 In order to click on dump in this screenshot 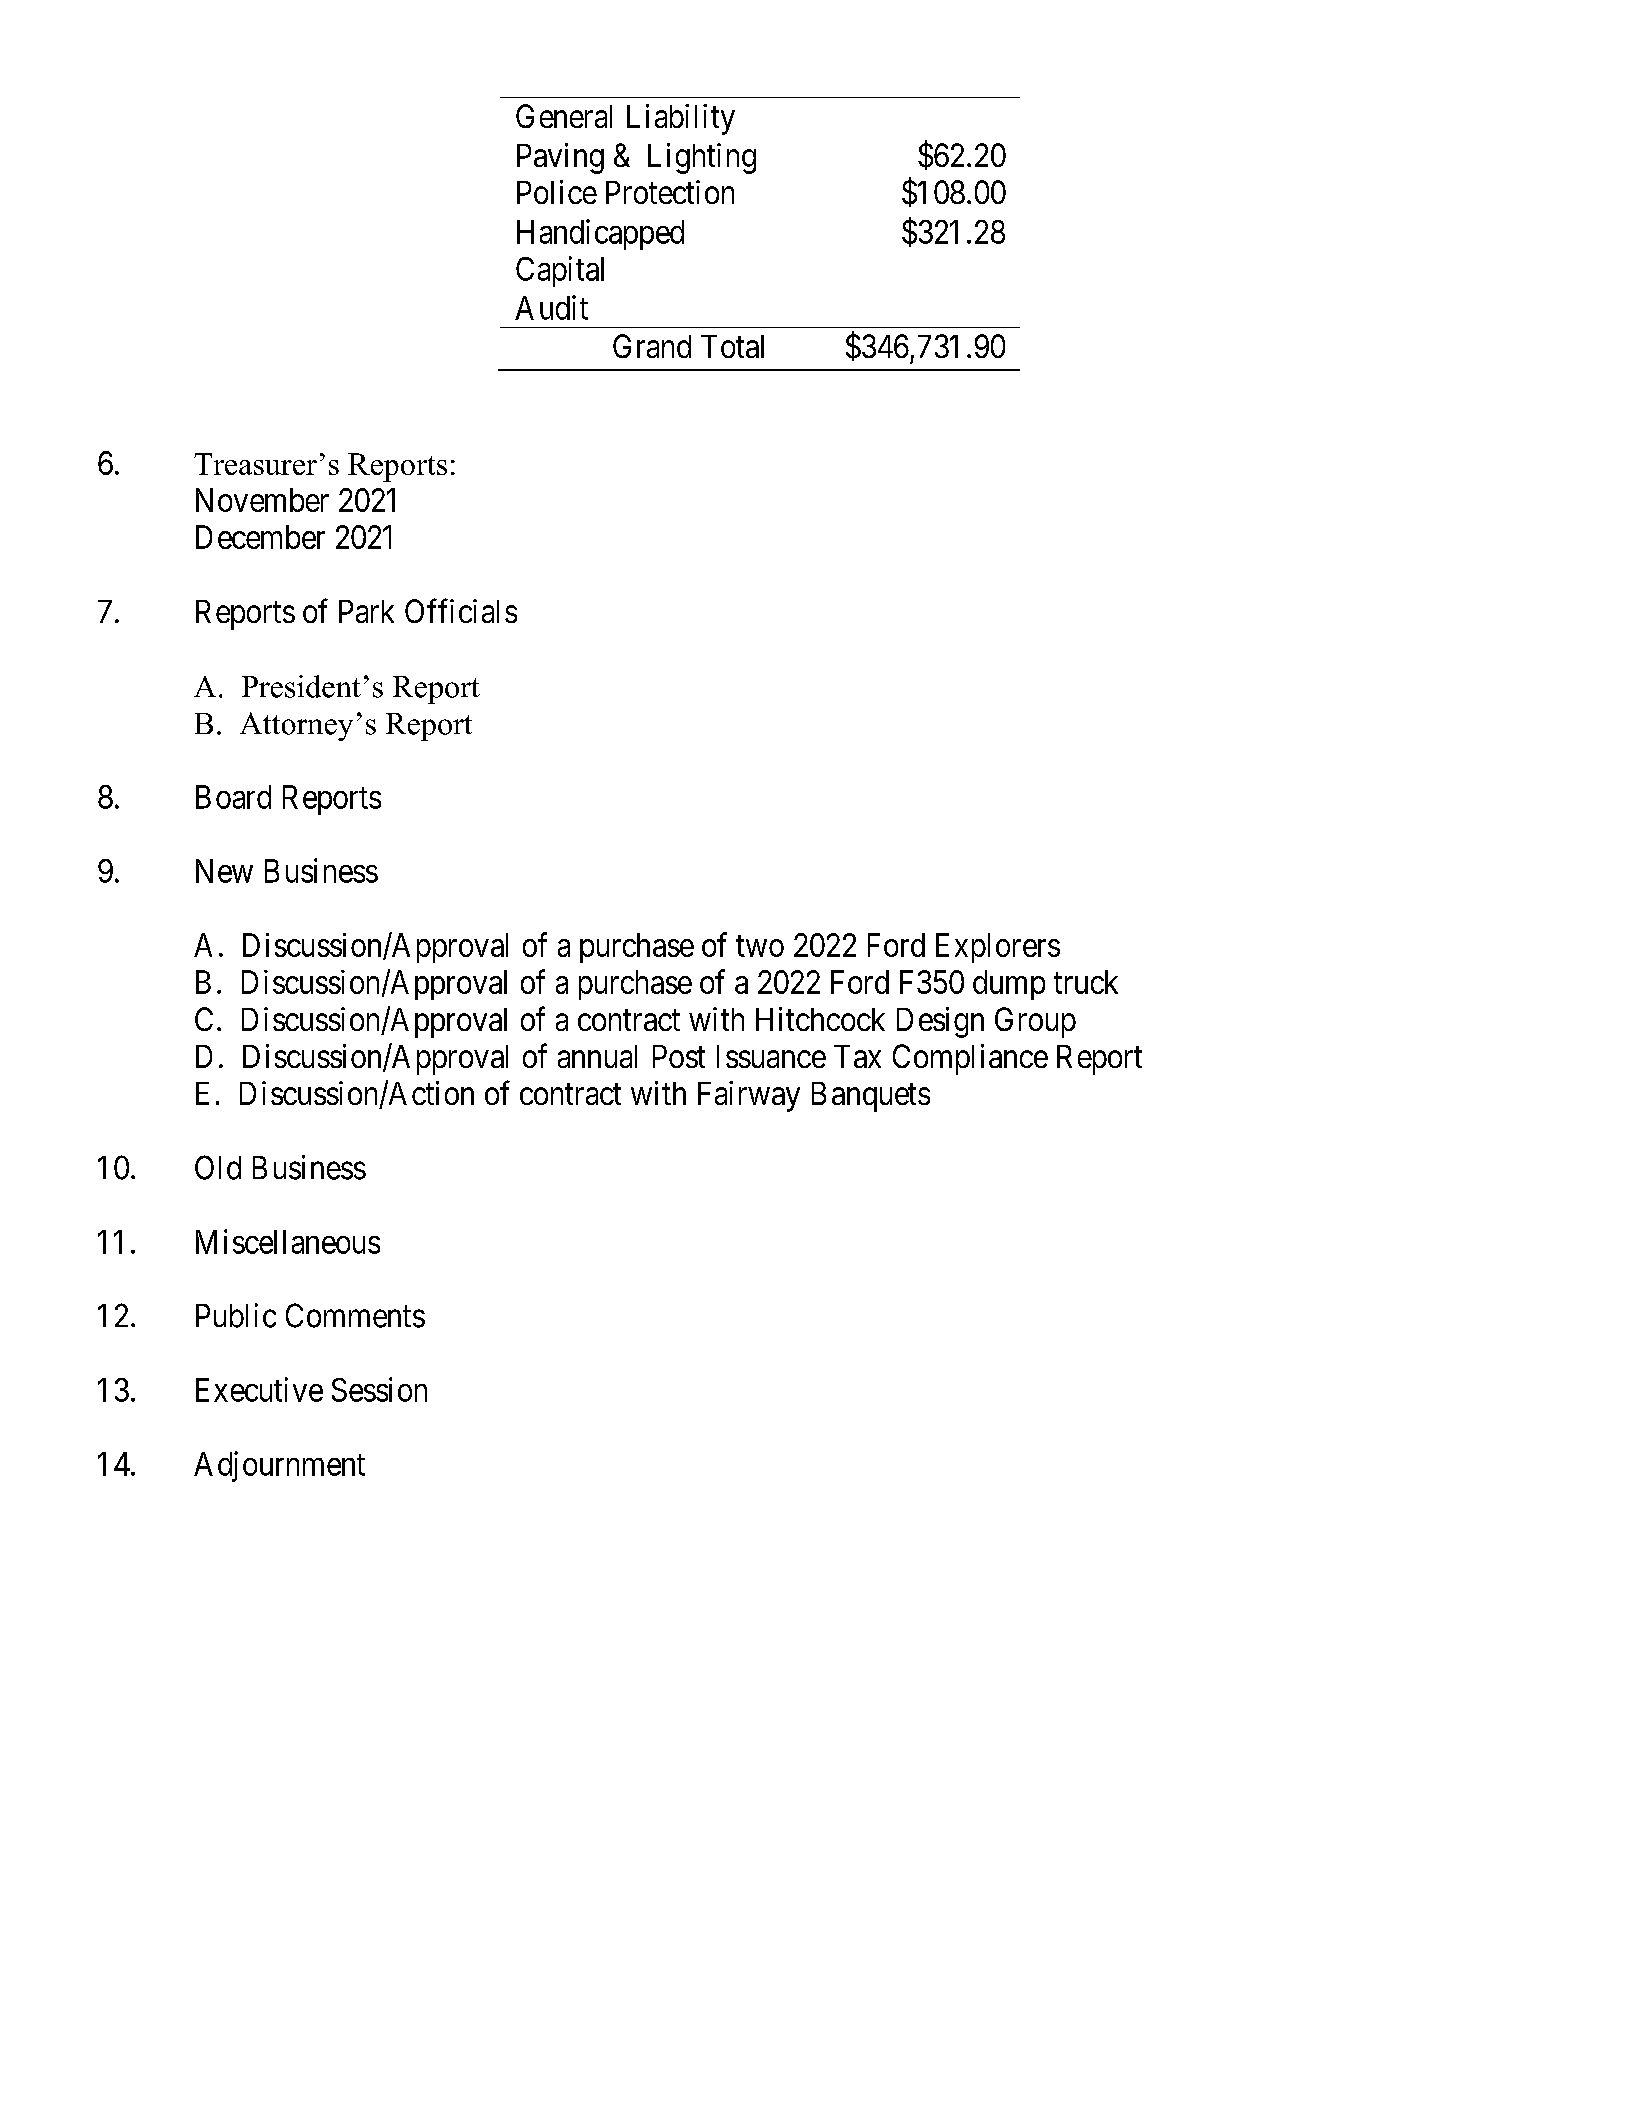, I will do `click(1009, 985)`.
